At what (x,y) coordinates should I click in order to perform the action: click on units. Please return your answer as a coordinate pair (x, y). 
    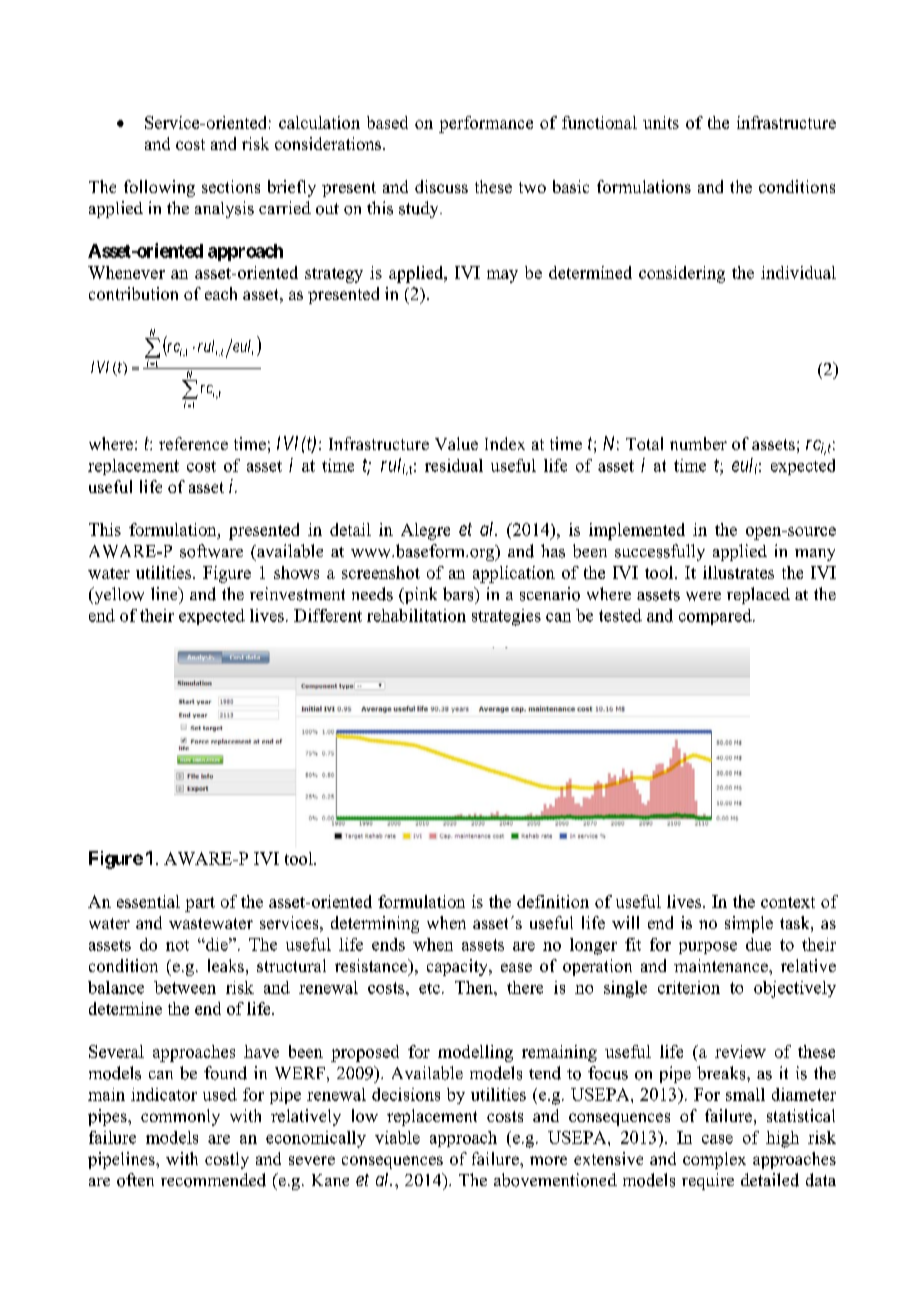
    Looking at the image, I should click on (661, 122).
